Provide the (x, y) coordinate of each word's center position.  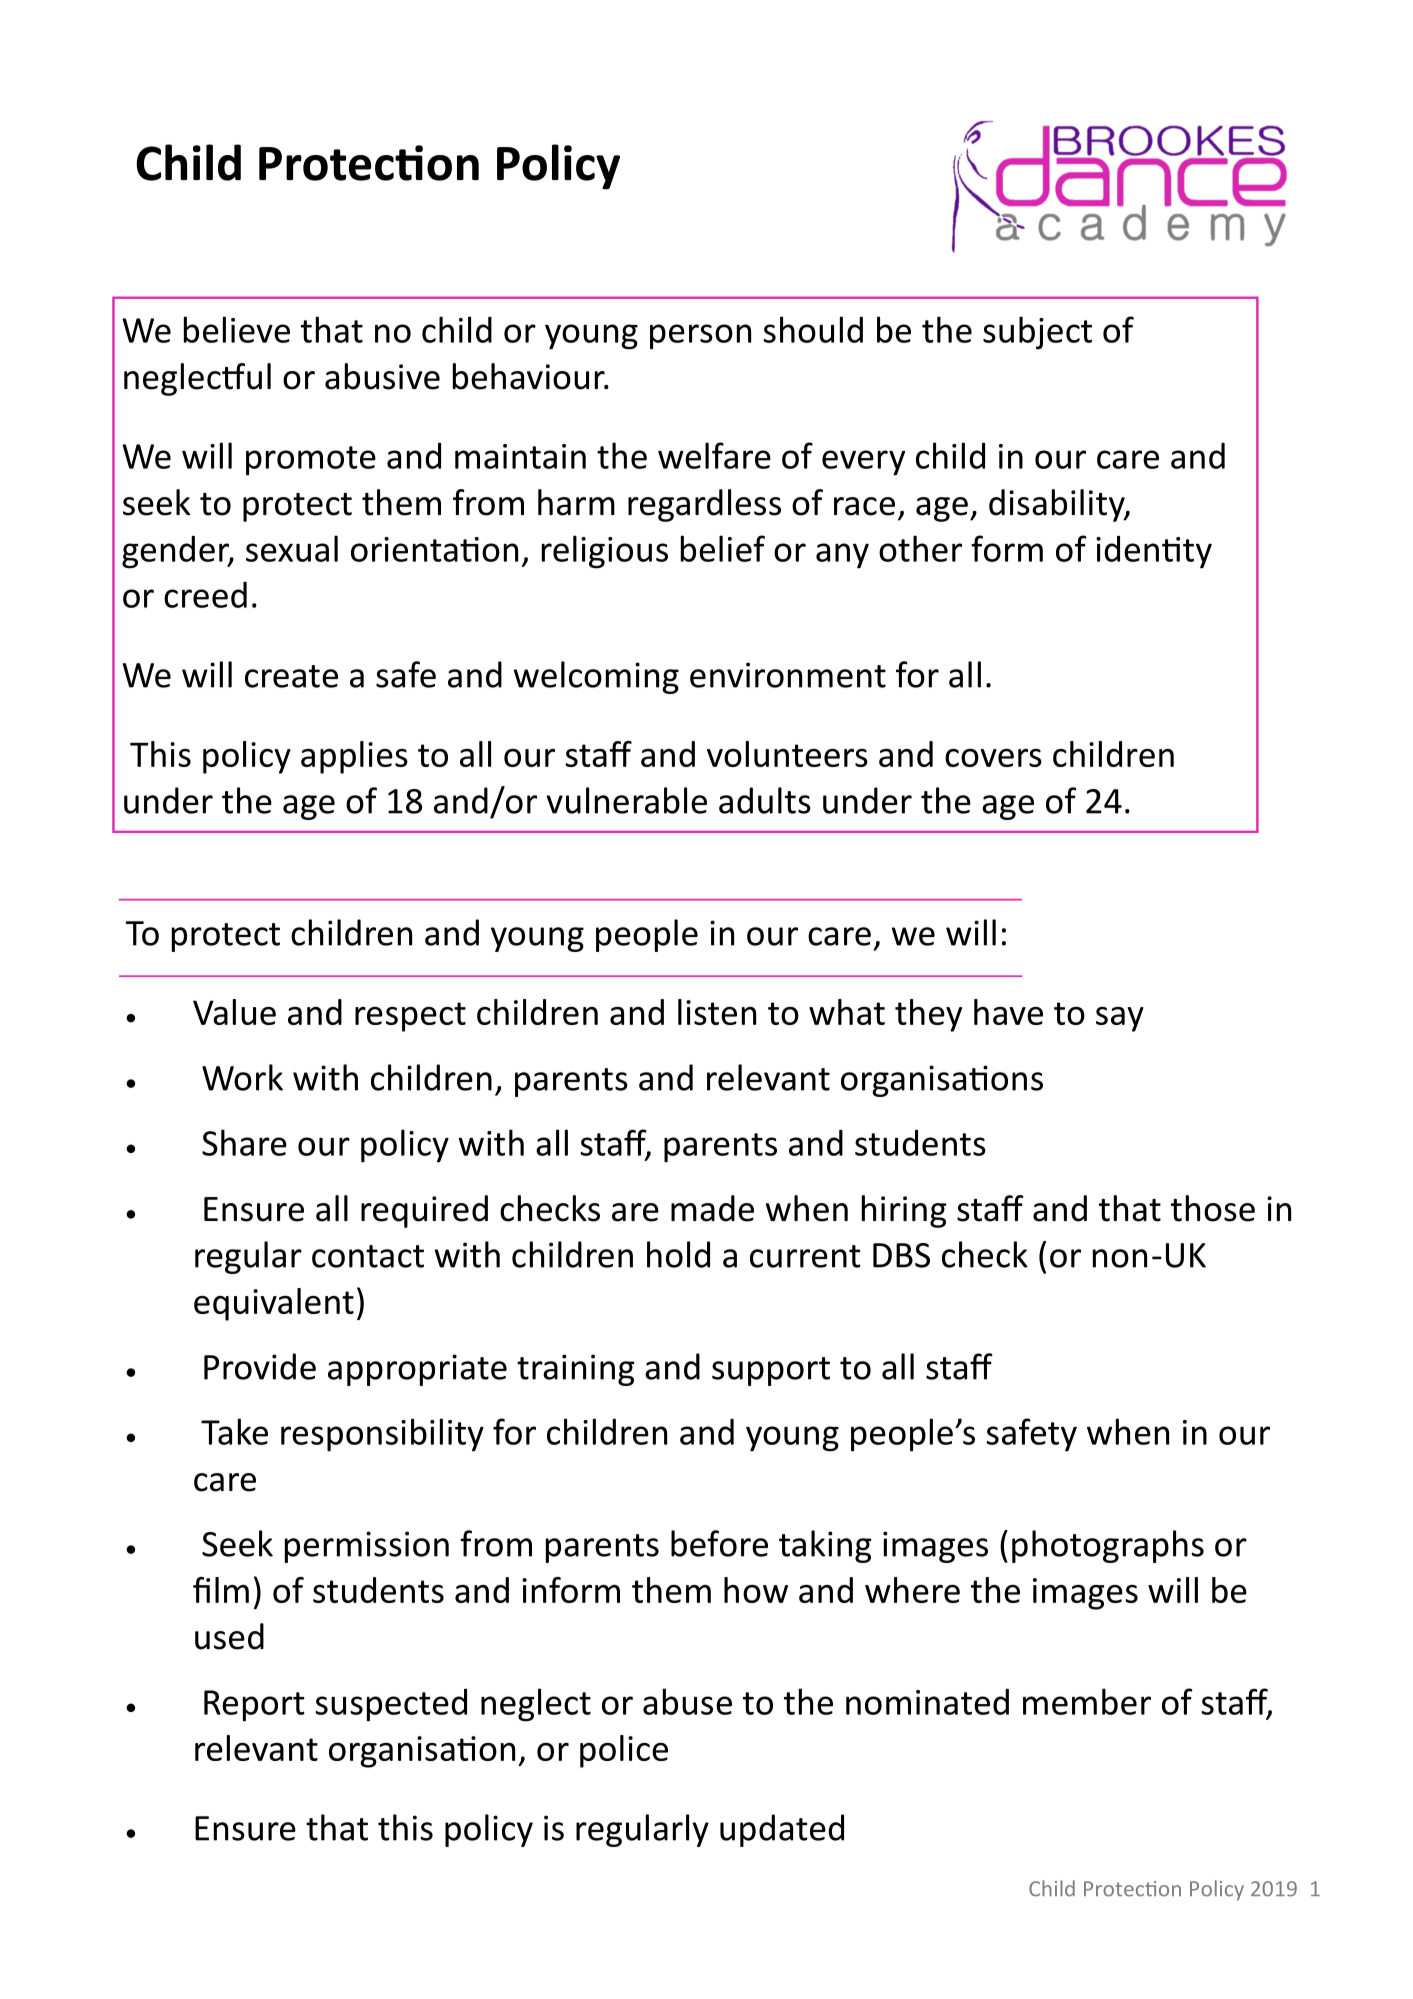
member (1087, 1701)
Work (242, 1077)
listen (717, 1012)
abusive (382, 376)
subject (1037, 333)
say (1120, 1019)
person (700, 337)
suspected (391, 1705)
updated (782, 1830)
